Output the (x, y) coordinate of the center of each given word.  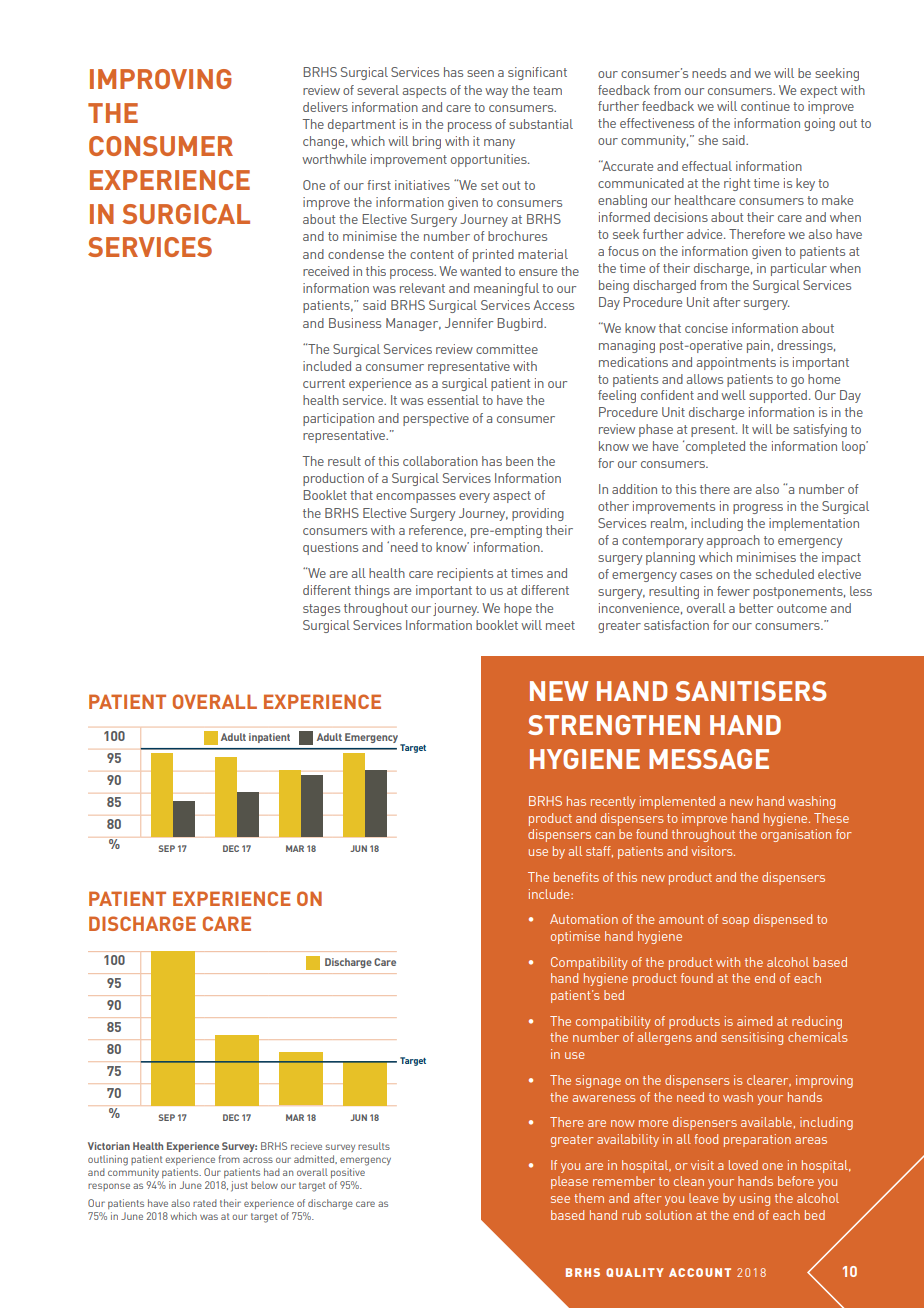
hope (518, 609)
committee (507, 349)
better (756, 608)
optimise (575, 937)
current (324, 383)
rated (205, 1203)
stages (321, 610)
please (569, 1182)
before (796, 1181)
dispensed (783, 920)
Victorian (109, 1146)
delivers (325, 107)
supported (778, 396)
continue (765, 106)
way (496, 93)
